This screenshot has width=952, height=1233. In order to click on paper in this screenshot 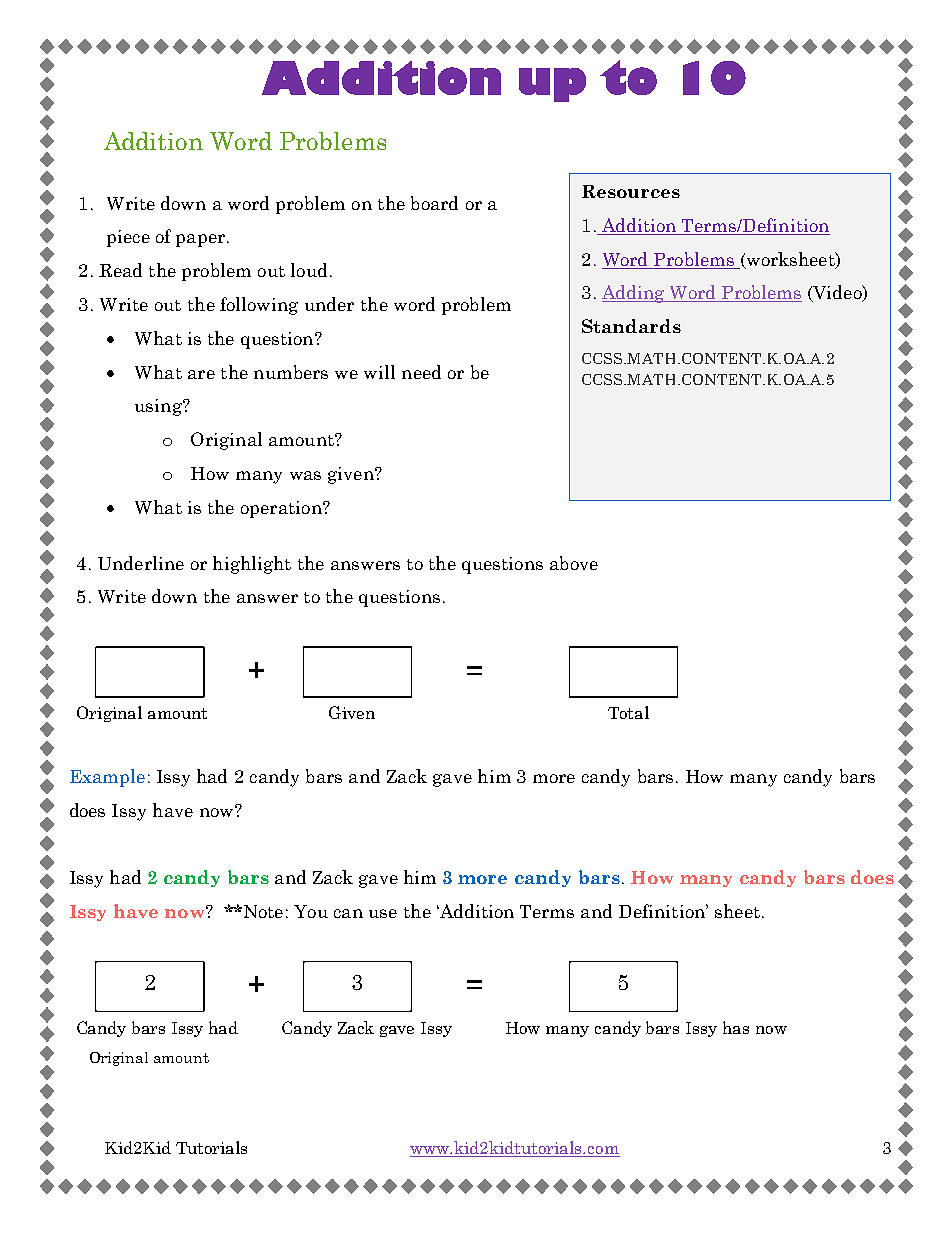, I will do `click(200, 240)`.
